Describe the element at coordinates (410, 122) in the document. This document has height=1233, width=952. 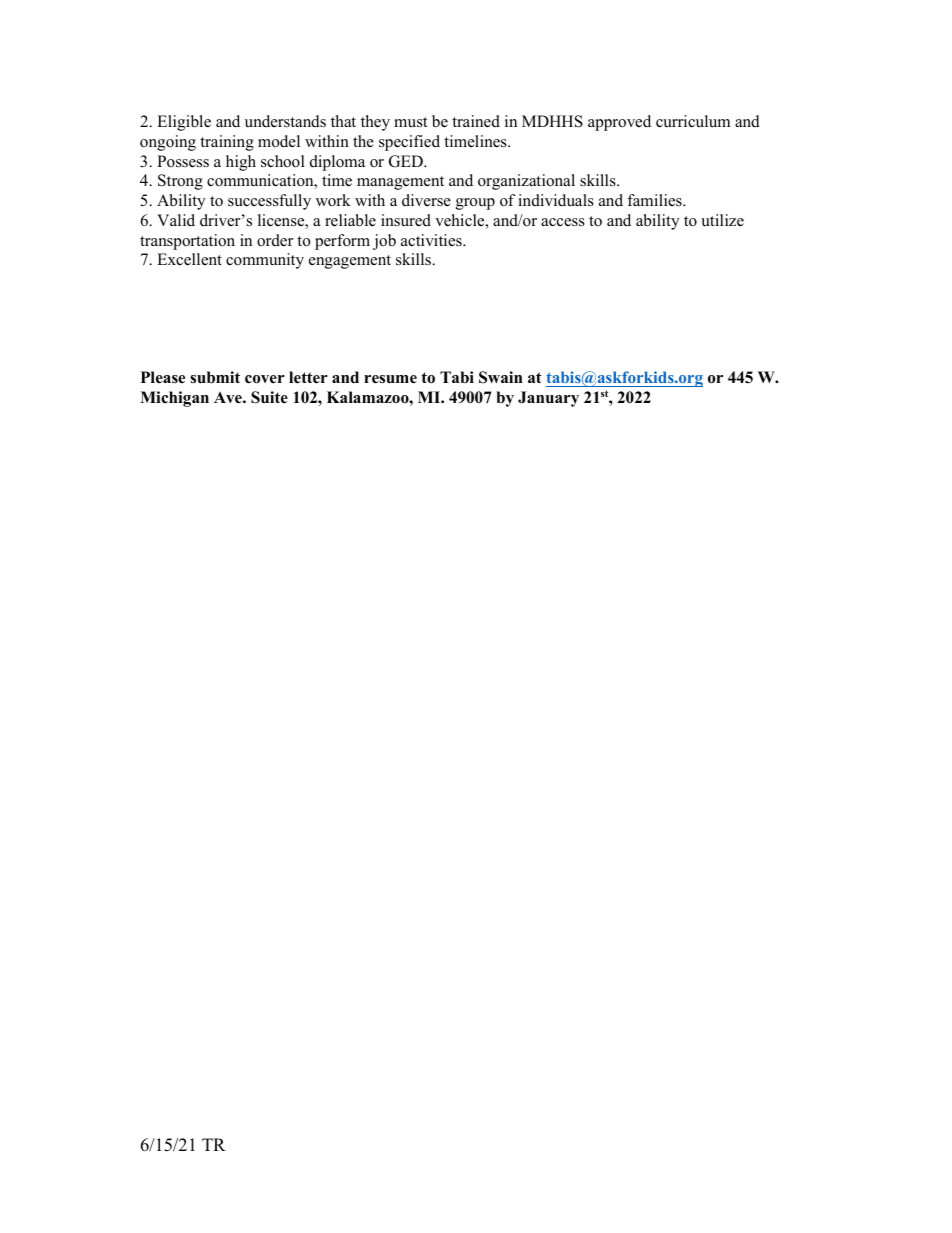
I see `must` at that location.
